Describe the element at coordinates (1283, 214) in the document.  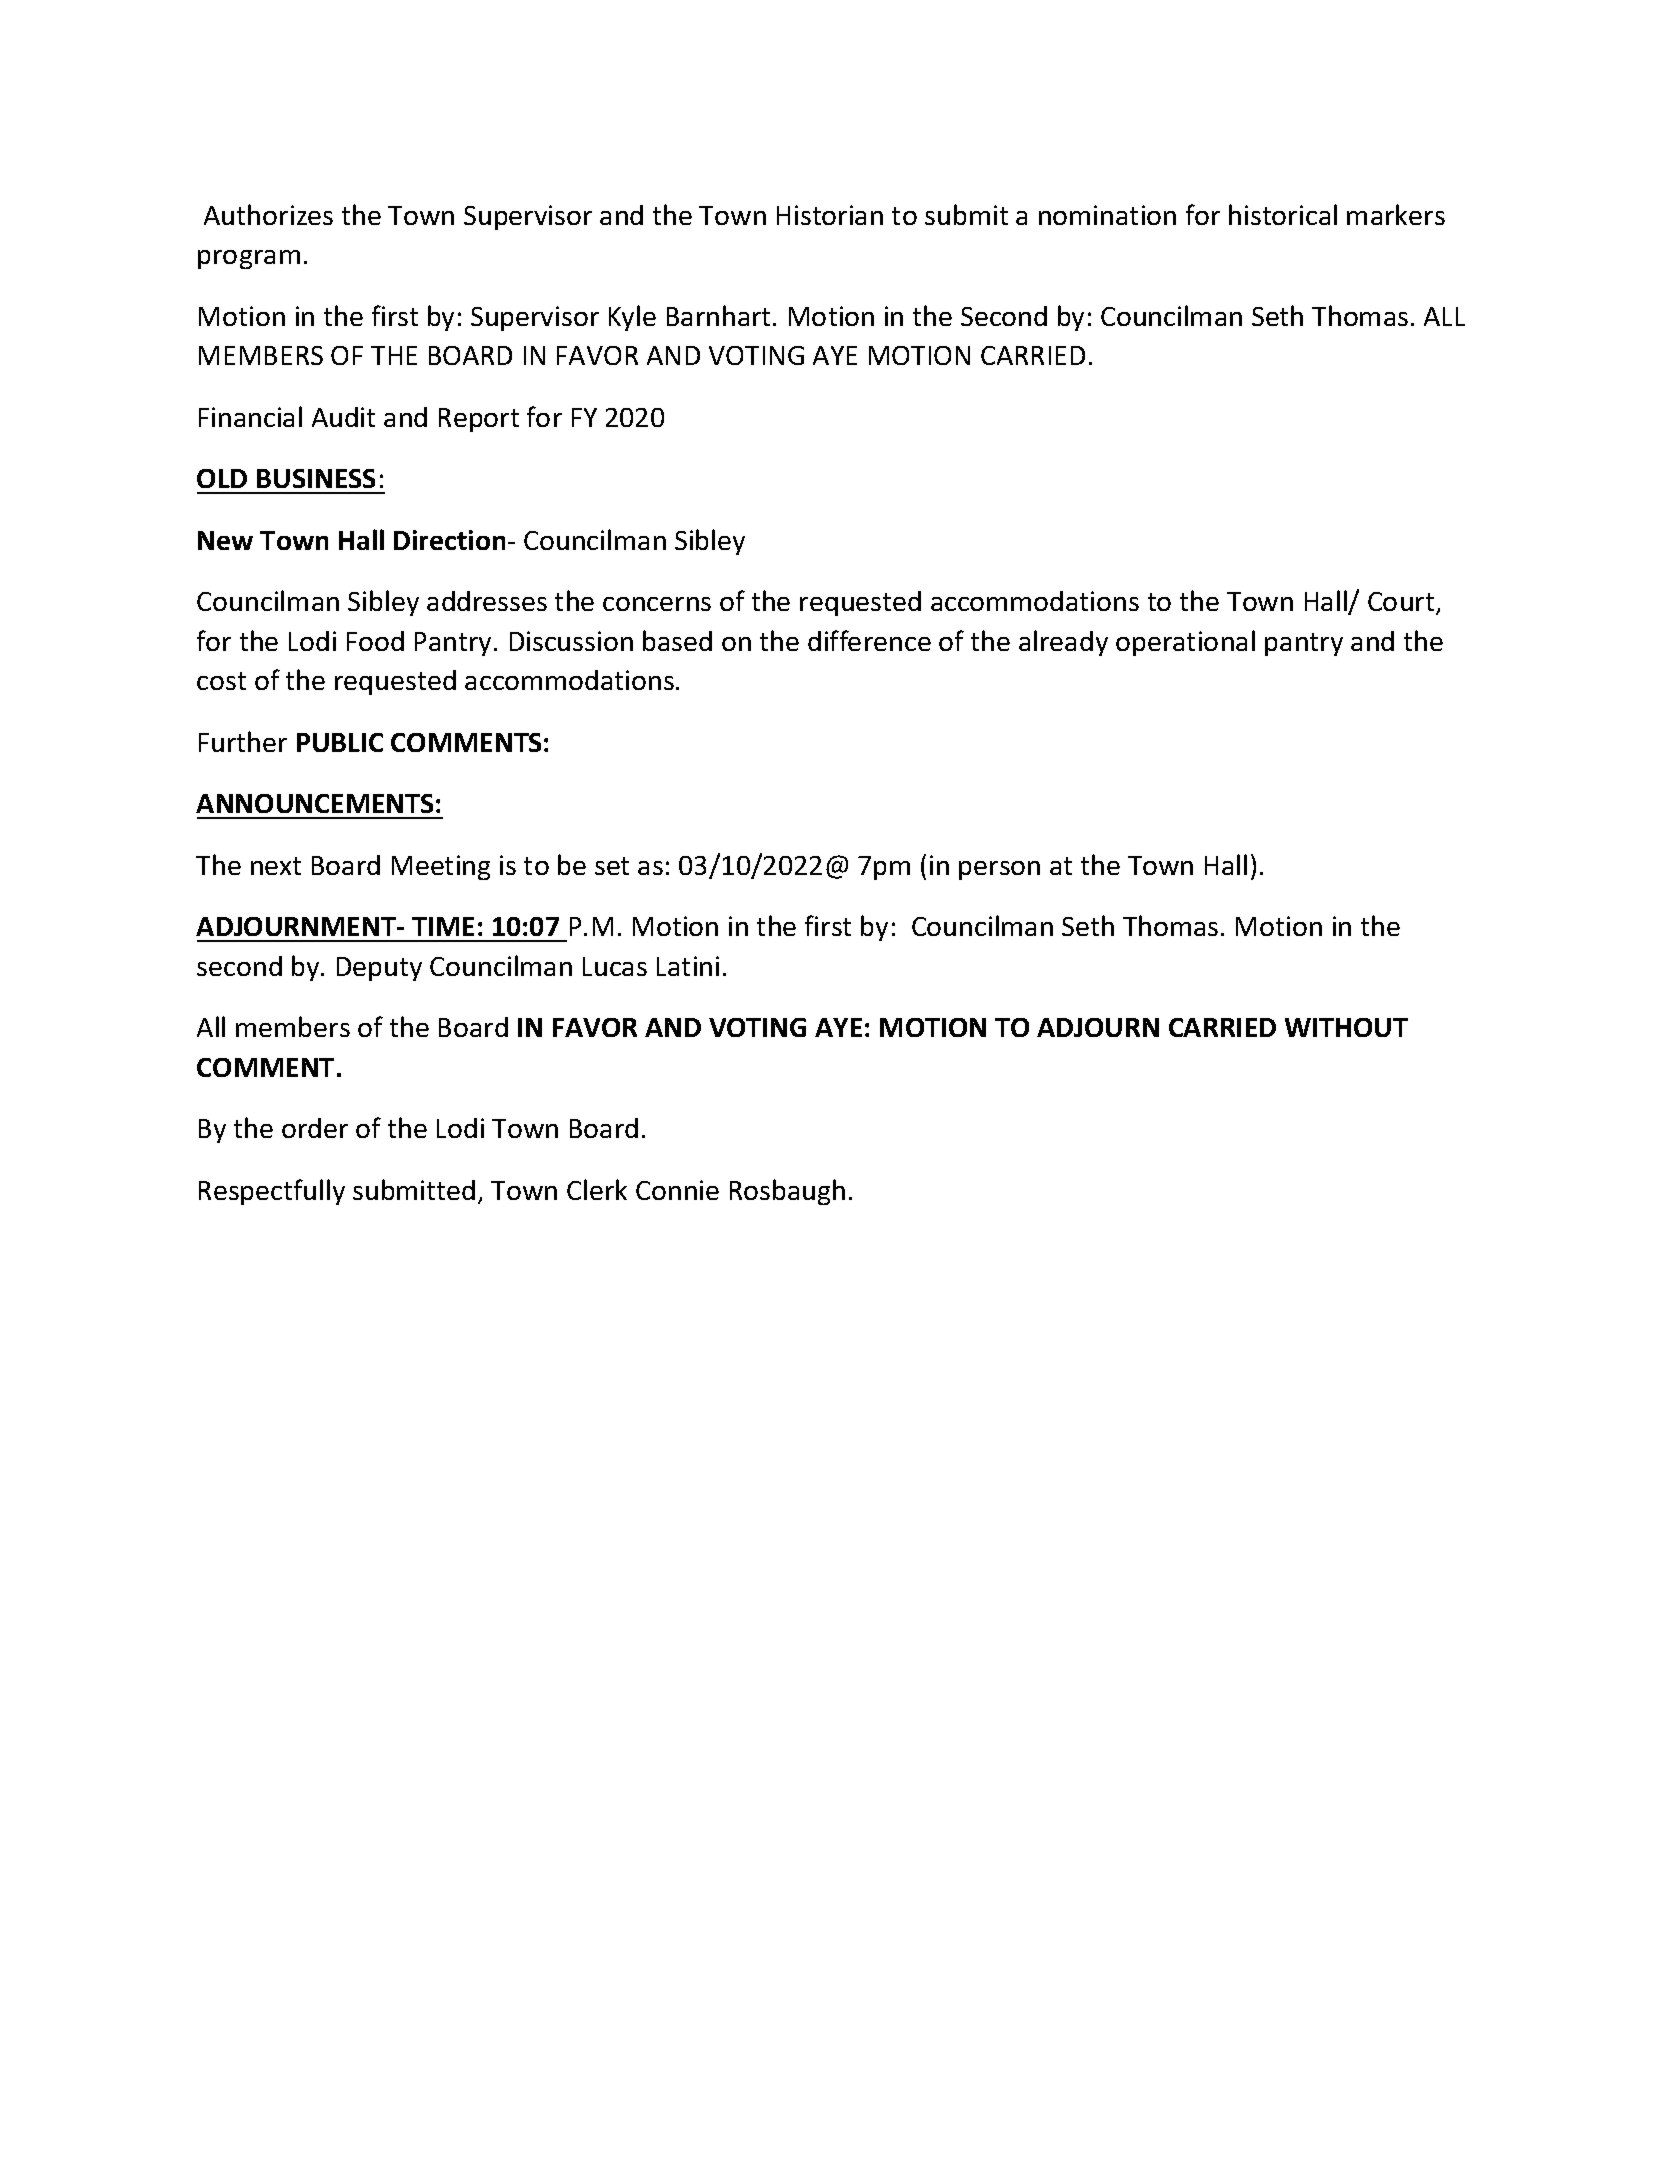
I see `historical` at that location.
